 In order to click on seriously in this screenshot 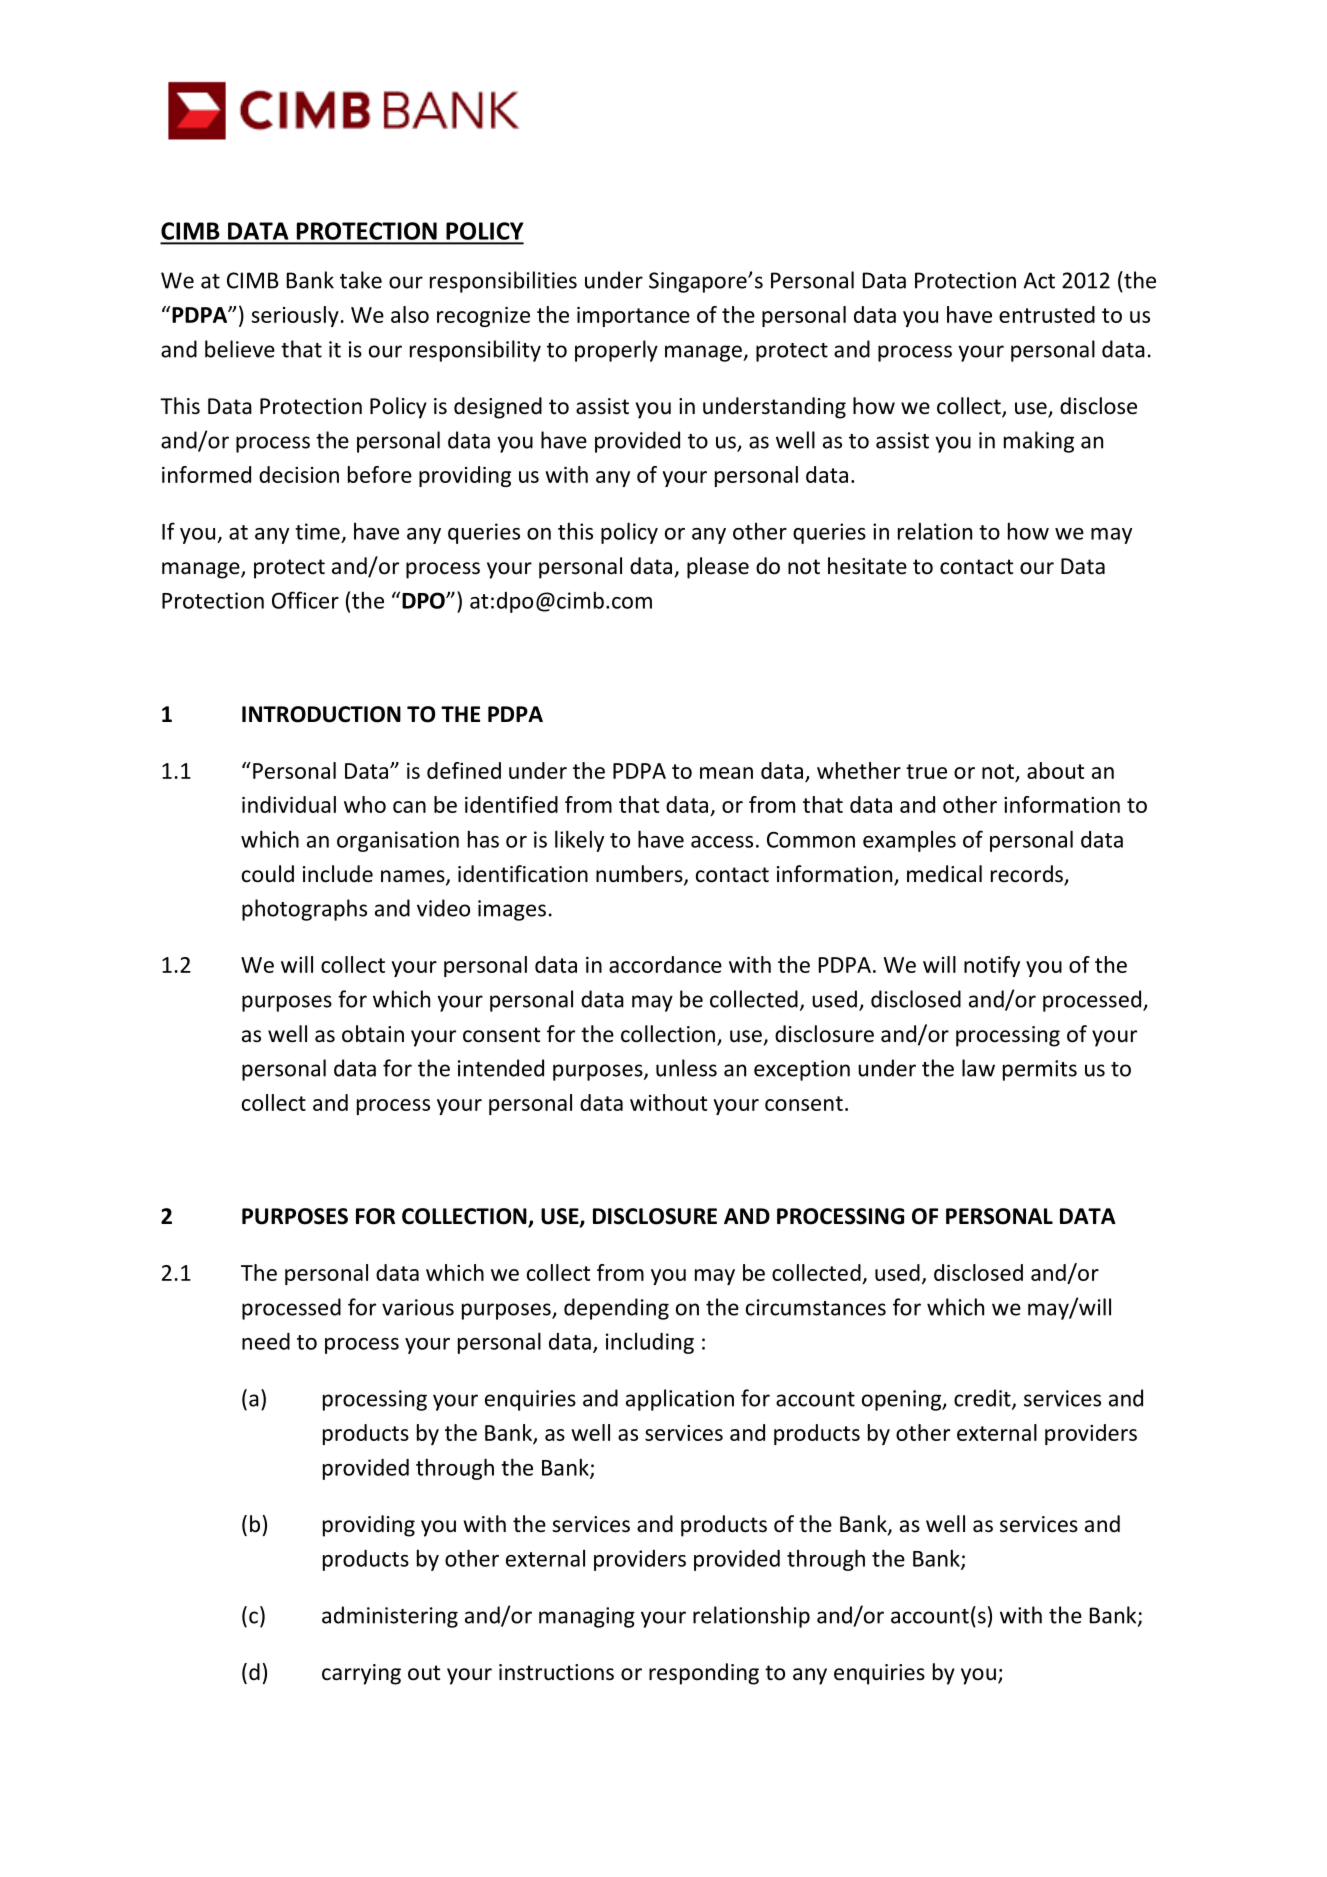, I will do `click(295, 316)`.
